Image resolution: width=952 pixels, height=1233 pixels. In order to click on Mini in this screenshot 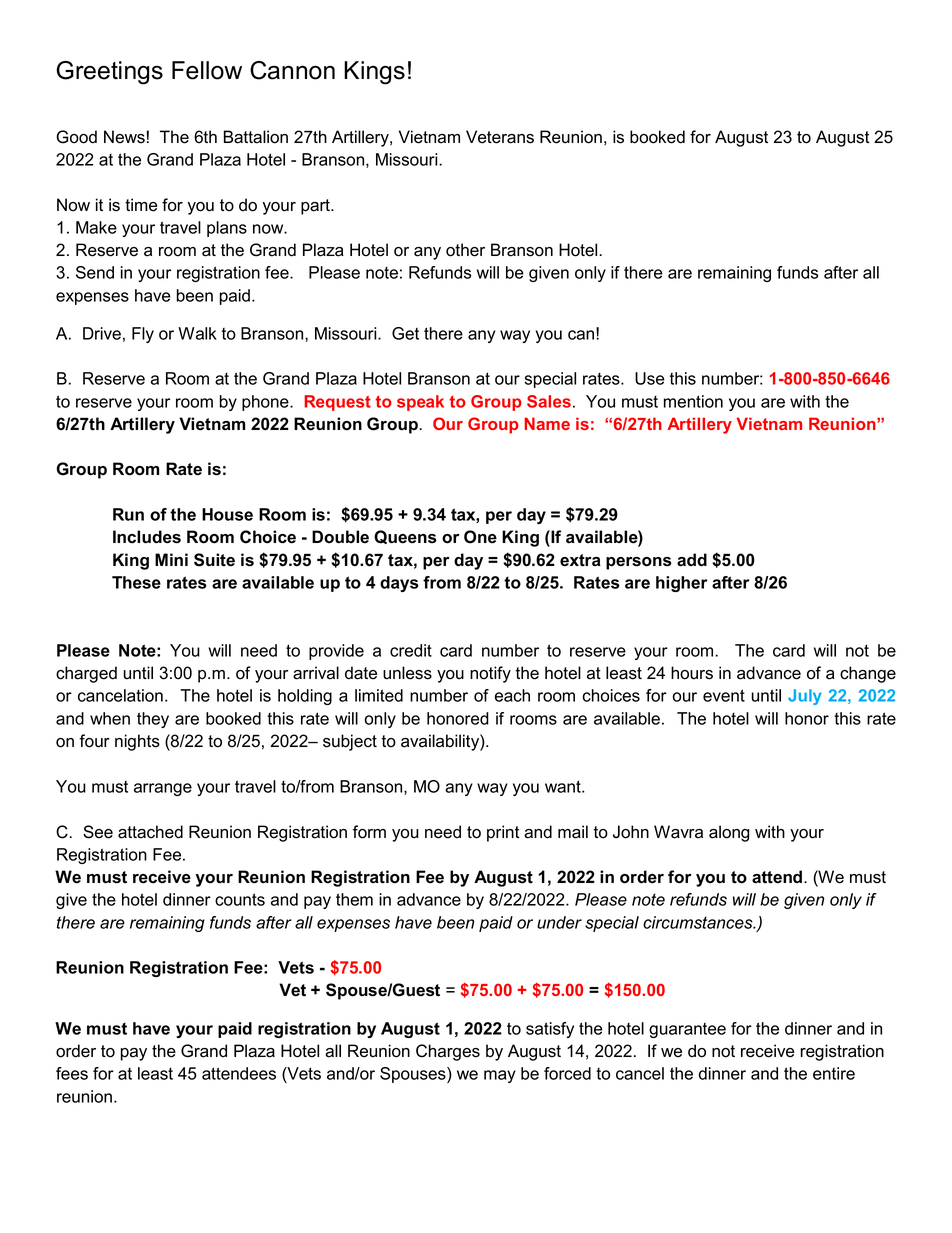, I will do `click(171, 559)`.
